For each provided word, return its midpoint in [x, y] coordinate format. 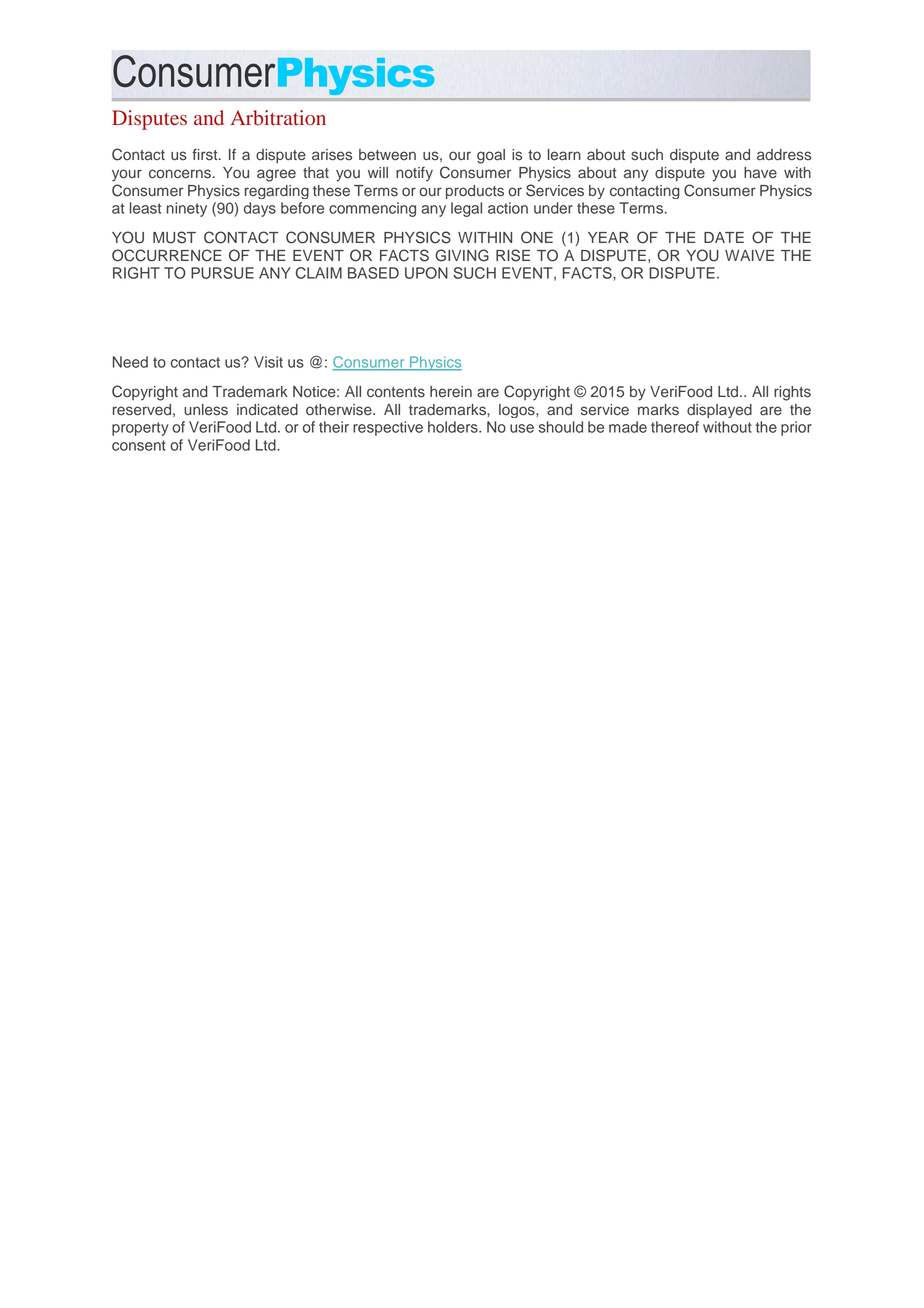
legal [466, 209]
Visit [268, 362]
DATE [724, 237]
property [140, 429]
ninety [187, 209]
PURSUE [222, 273]
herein [451, 392]
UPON [426, 273]
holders [454, 427]
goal [491, 156]
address [784, 155]
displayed [719, 411]
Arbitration [278, 118]
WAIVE [749, 255]
